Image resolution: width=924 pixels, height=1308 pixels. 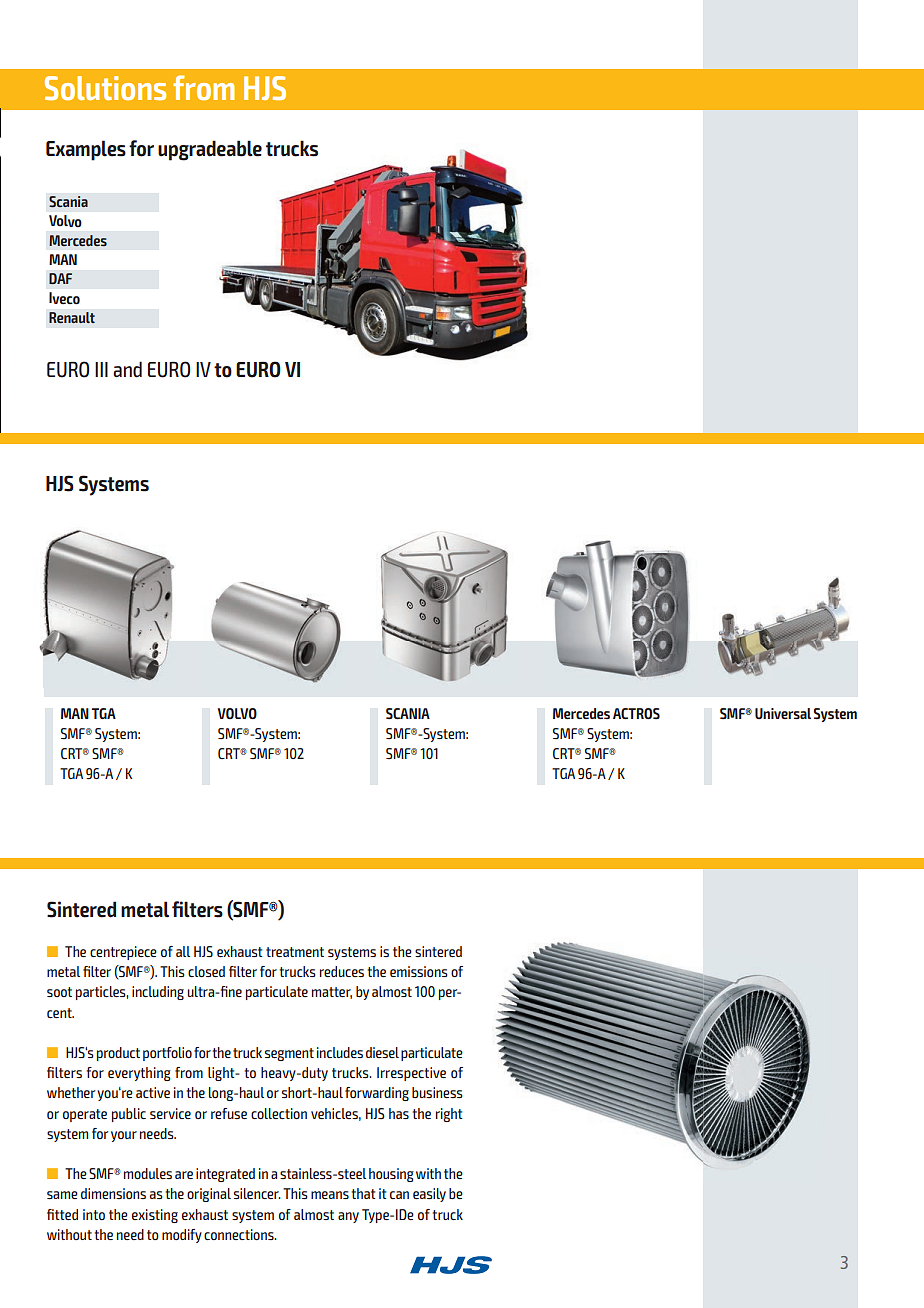 What do you see at coordinates (429, 1195) in the screenshot?
I see `easily` at bounding box center [429, 1195].
